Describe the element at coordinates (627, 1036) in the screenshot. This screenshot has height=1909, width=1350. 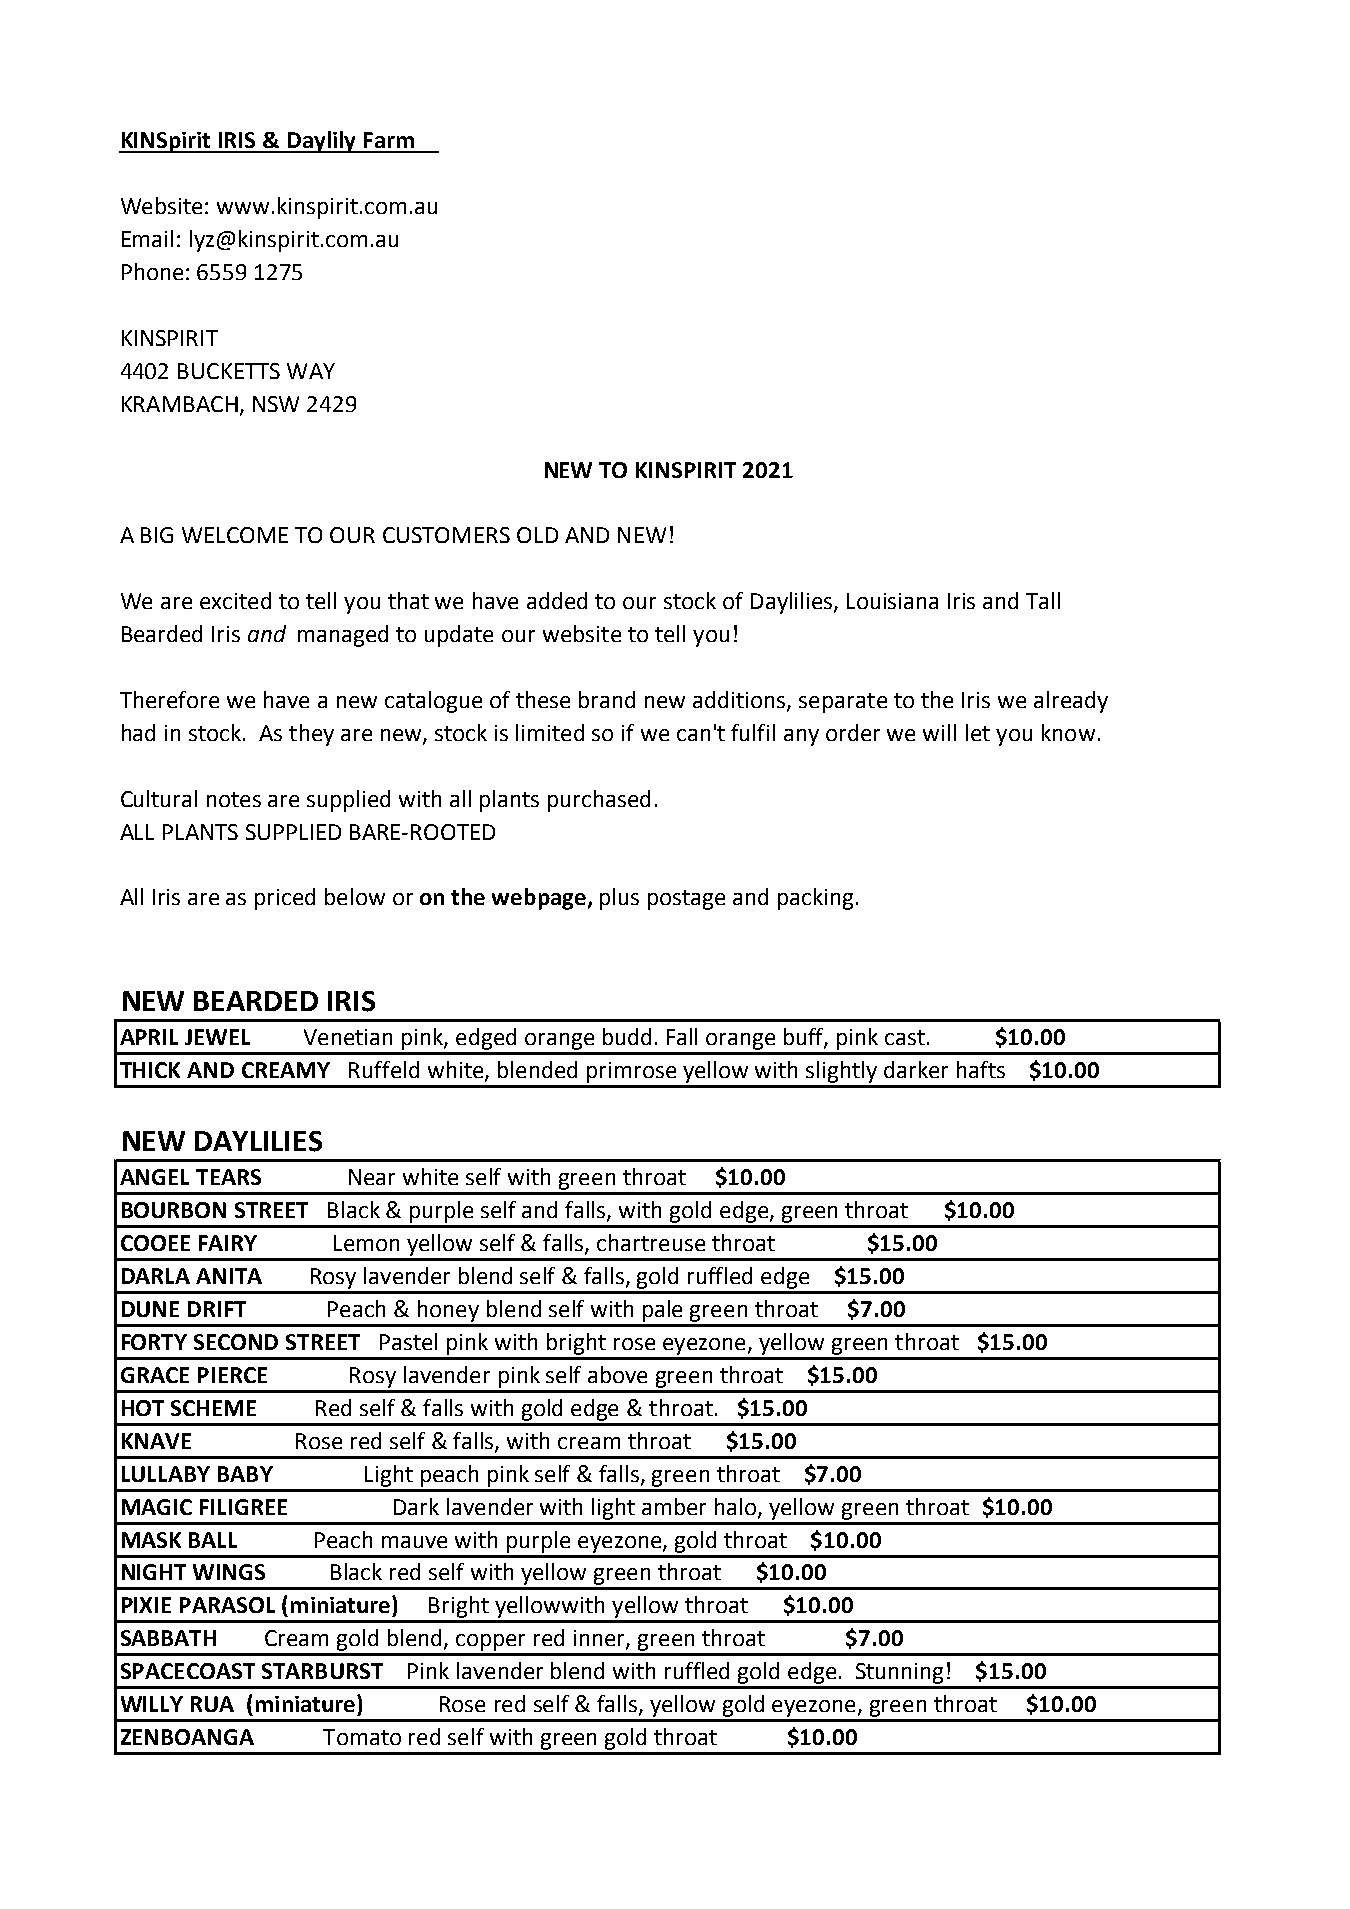
I see `budd` at that location.
